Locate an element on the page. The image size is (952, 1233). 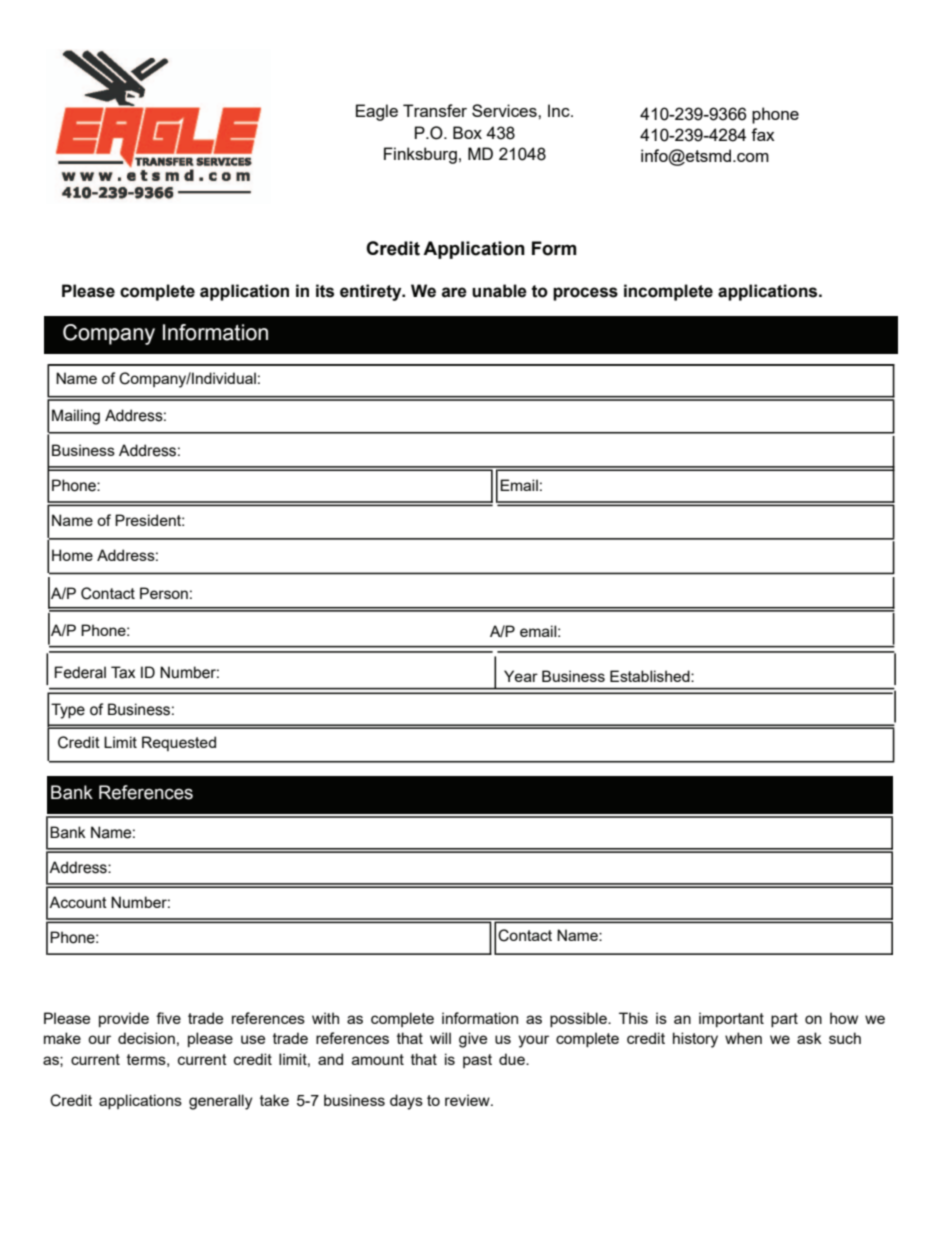
Transfer is located at coordinates (435, 110).
